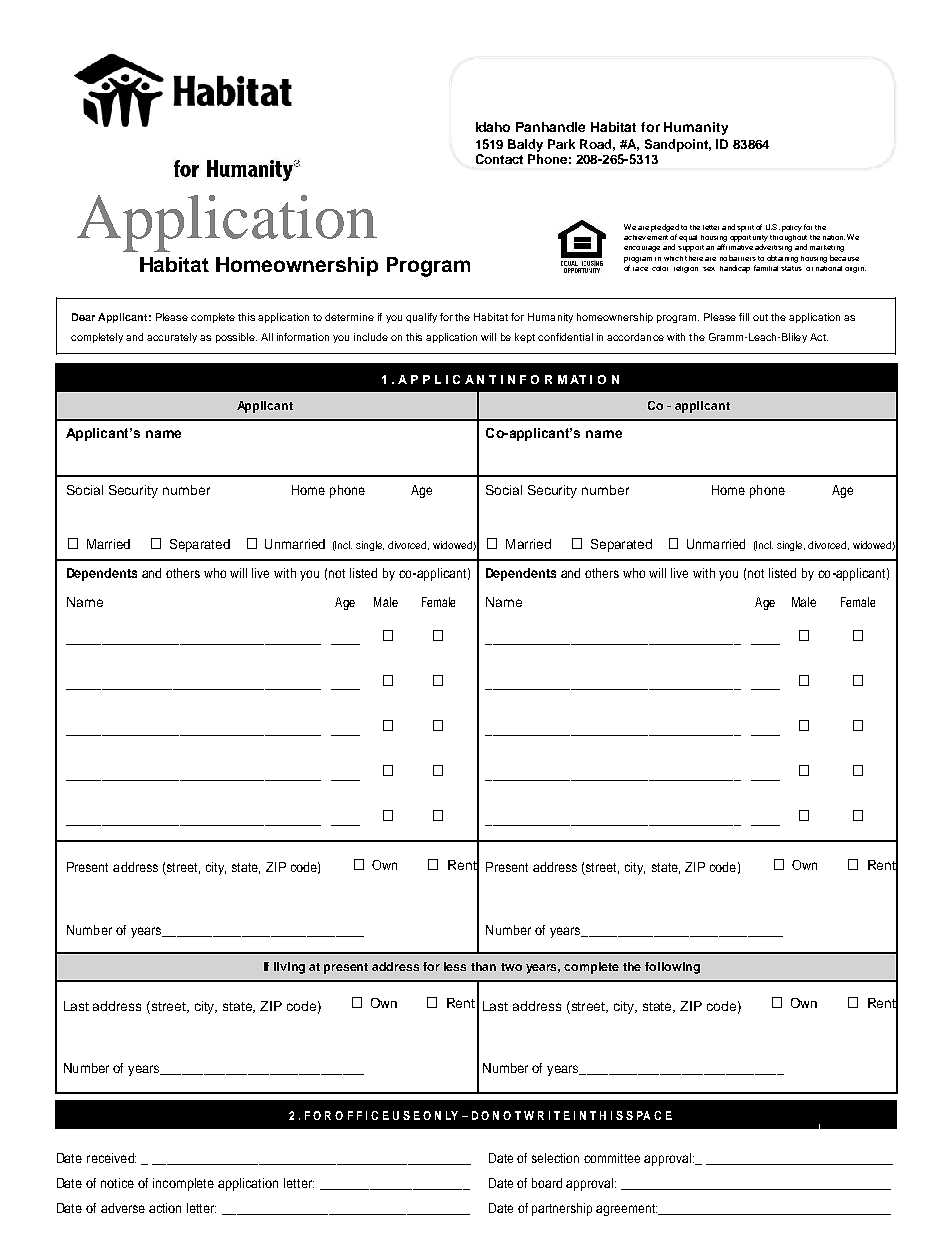 The height and width of the screenshot is (1233, 952). Describe the element at coordinates (672, 968) in the screenshot. I see `following` at that location.
